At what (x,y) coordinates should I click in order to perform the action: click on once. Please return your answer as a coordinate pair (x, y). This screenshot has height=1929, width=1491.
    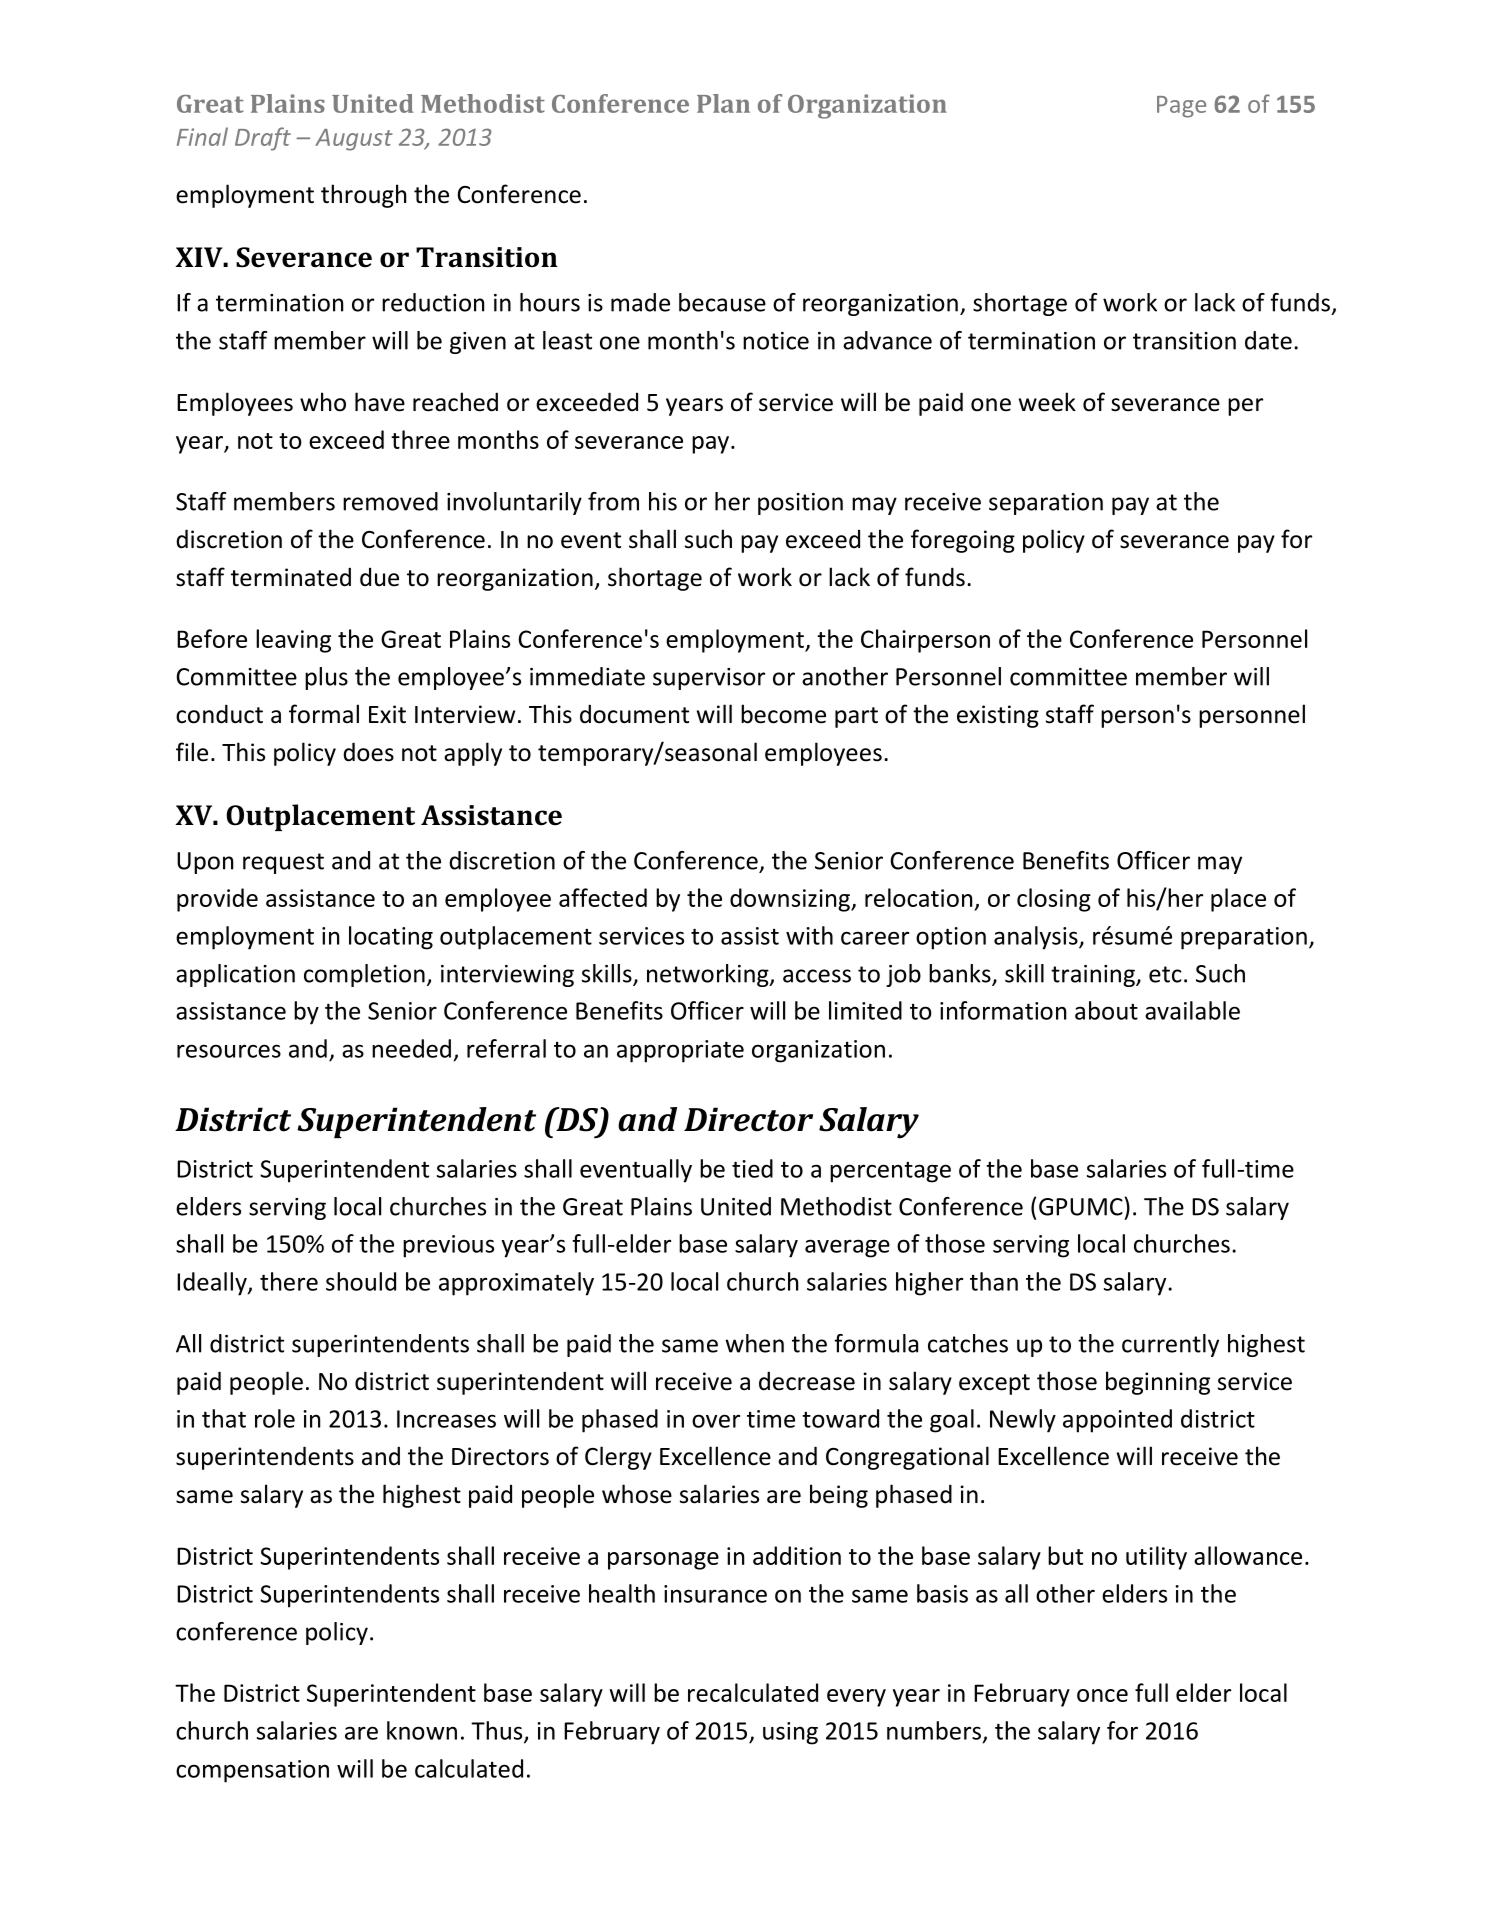
    Looking at the image, I should click on (1102, 1695).
